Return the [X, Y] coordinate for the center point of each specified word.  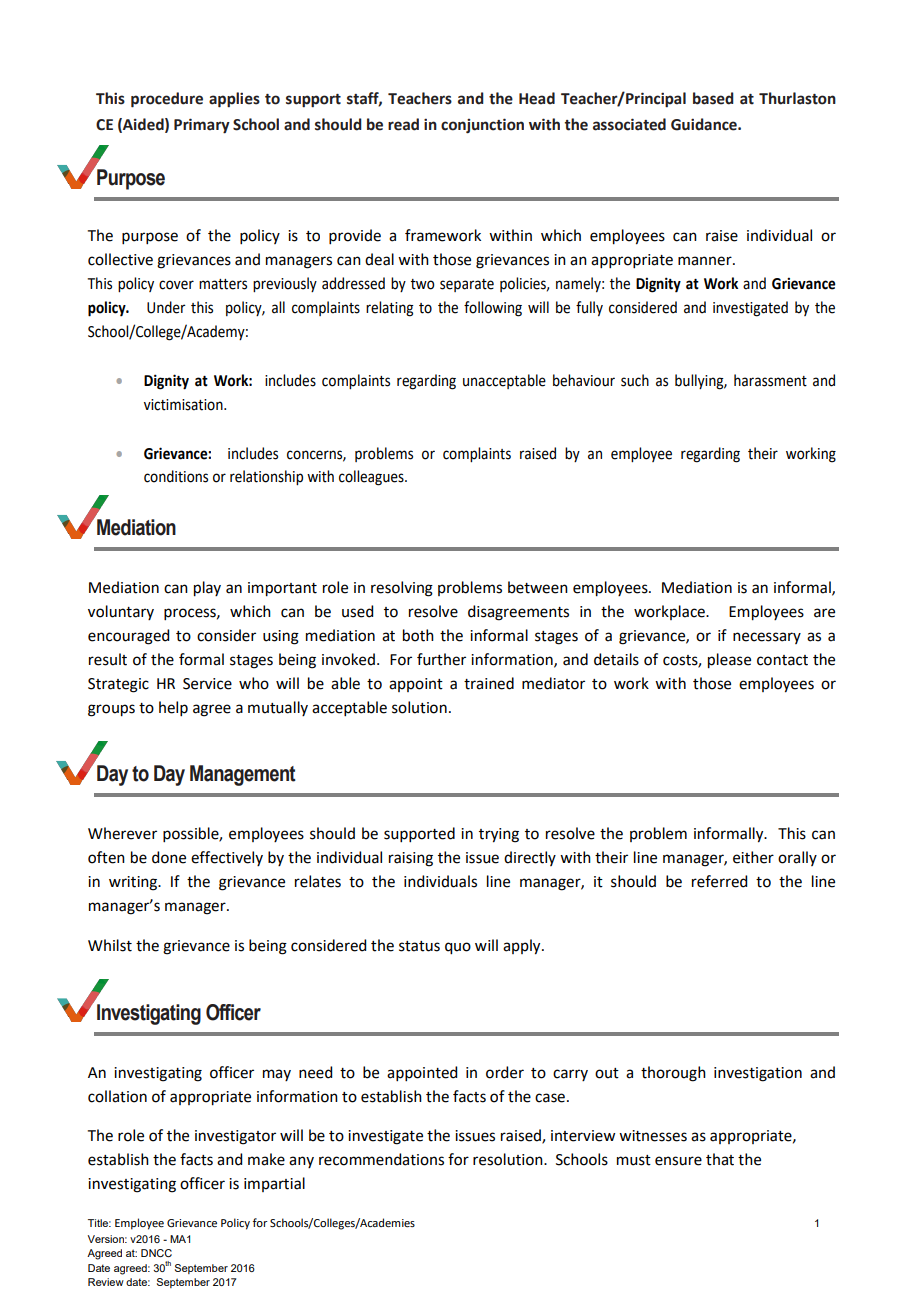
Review [106, 1282]
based [713, 98]
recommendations [381, 1159]
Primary [202, 126]
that [720, 1159]
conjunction [482, 126]
